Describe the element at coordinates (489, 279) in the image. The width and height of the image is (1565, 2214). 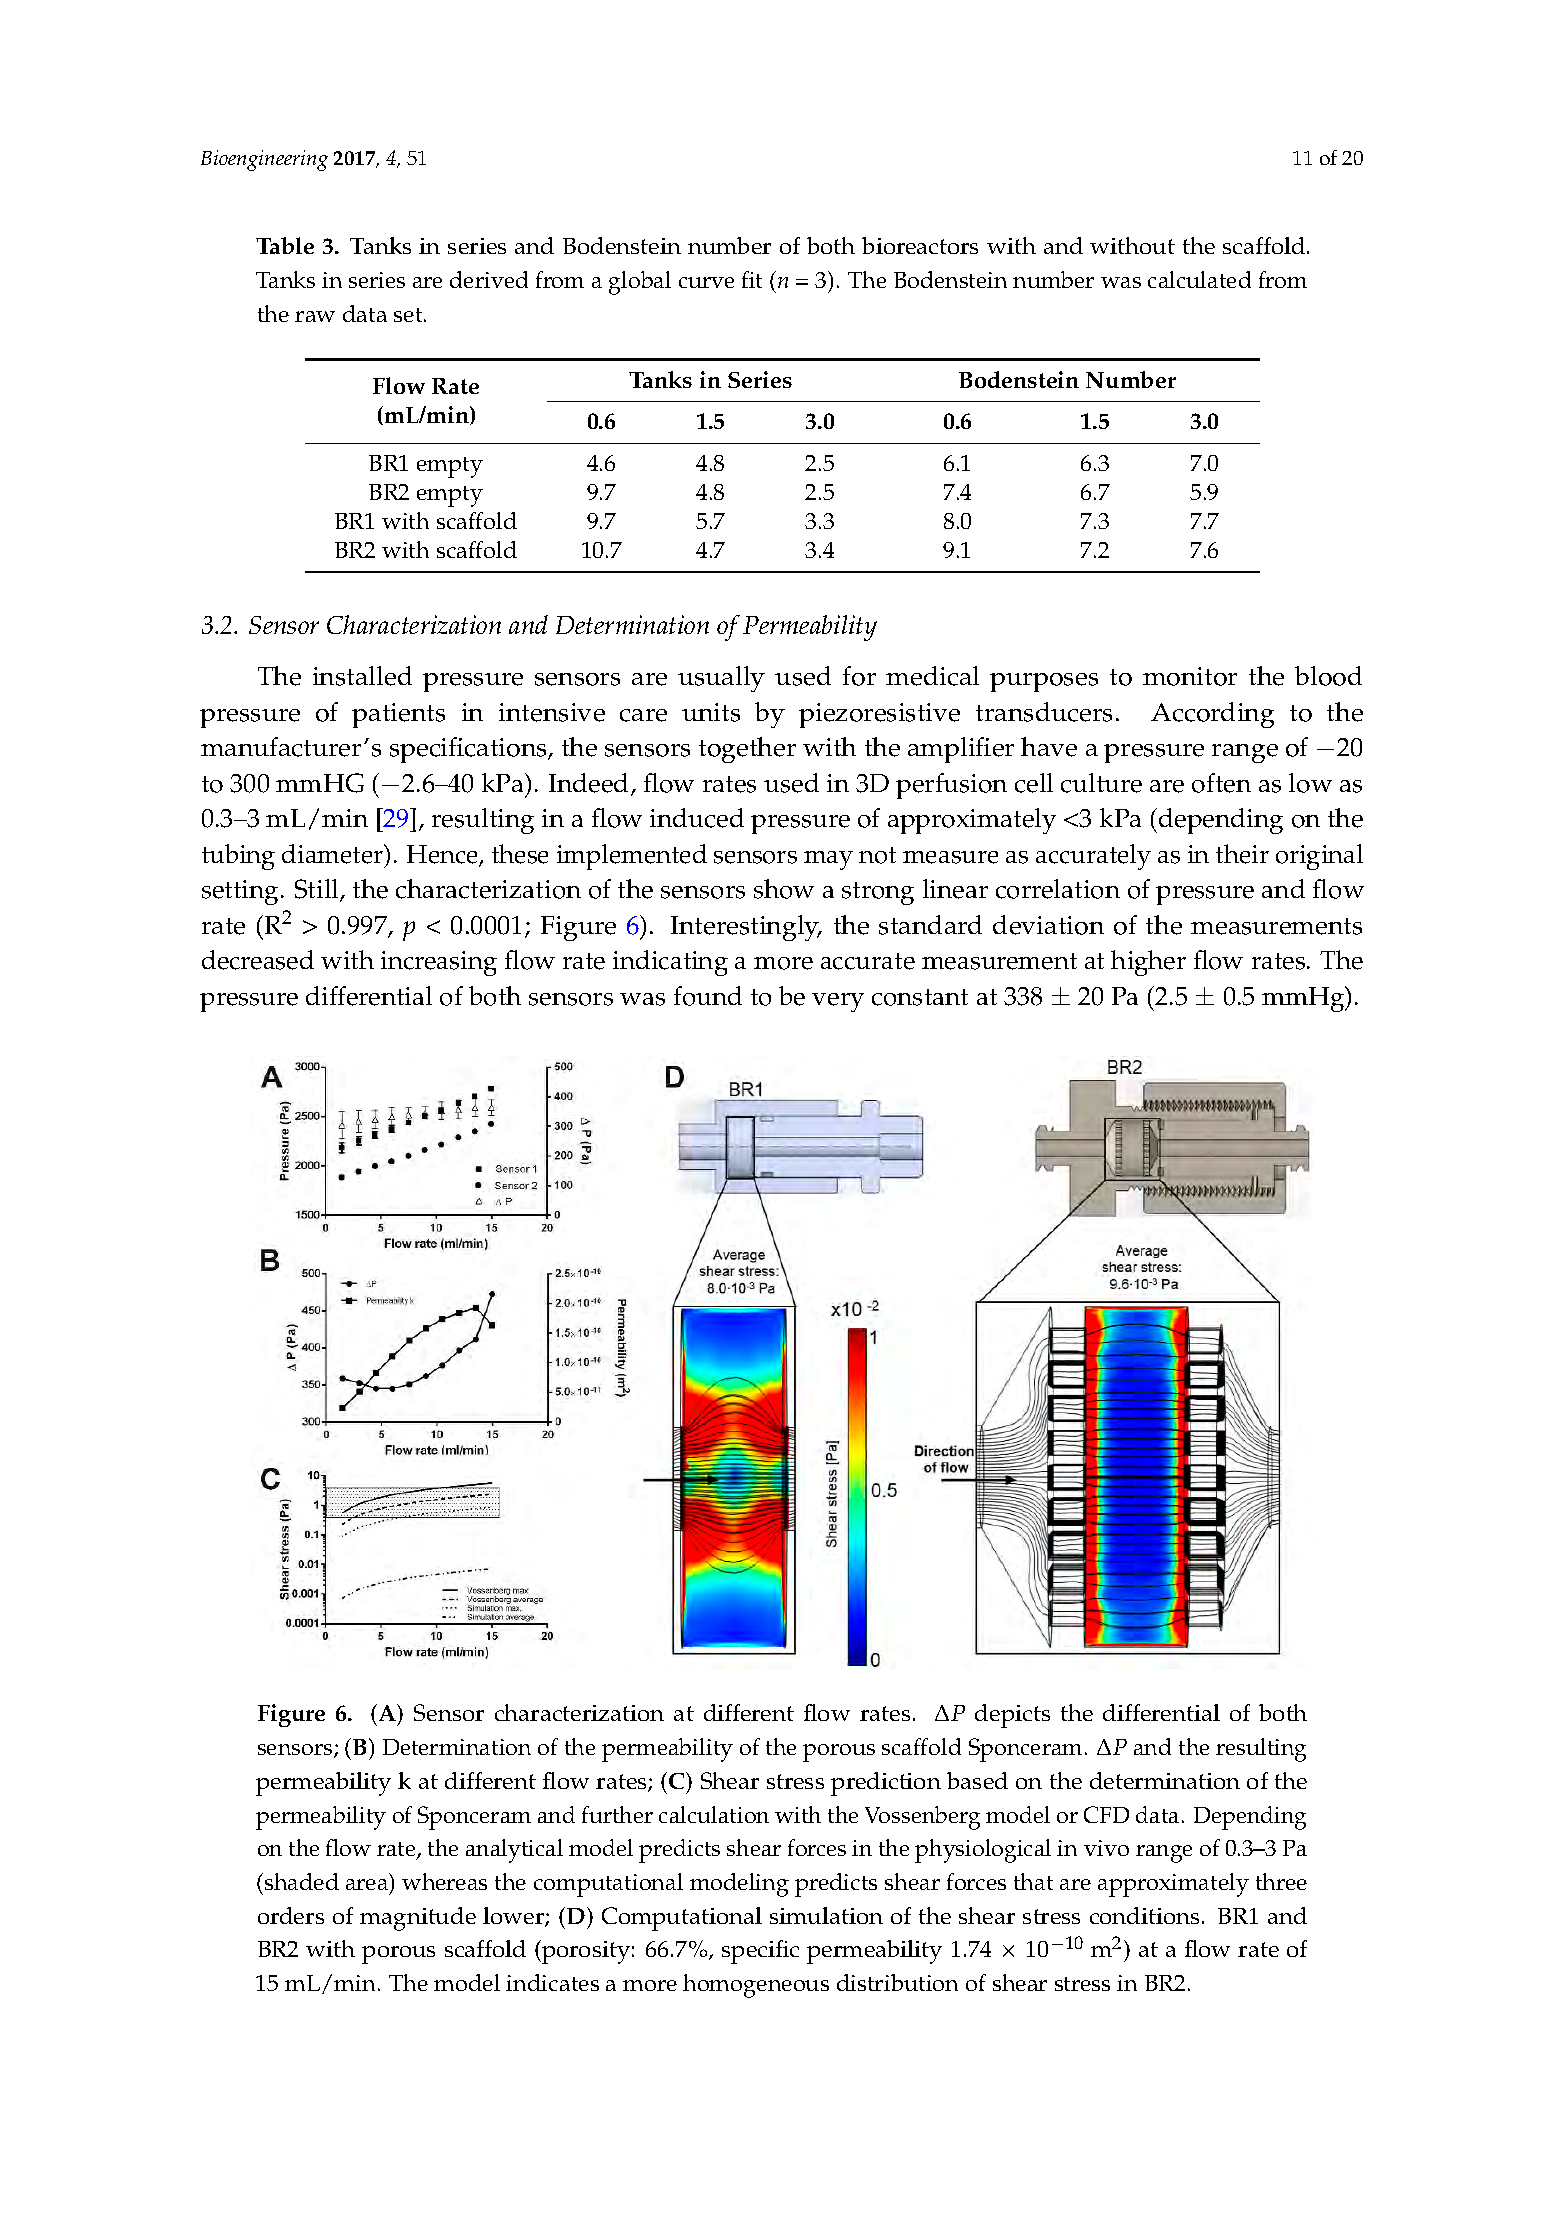
I see `derived` at that location.
